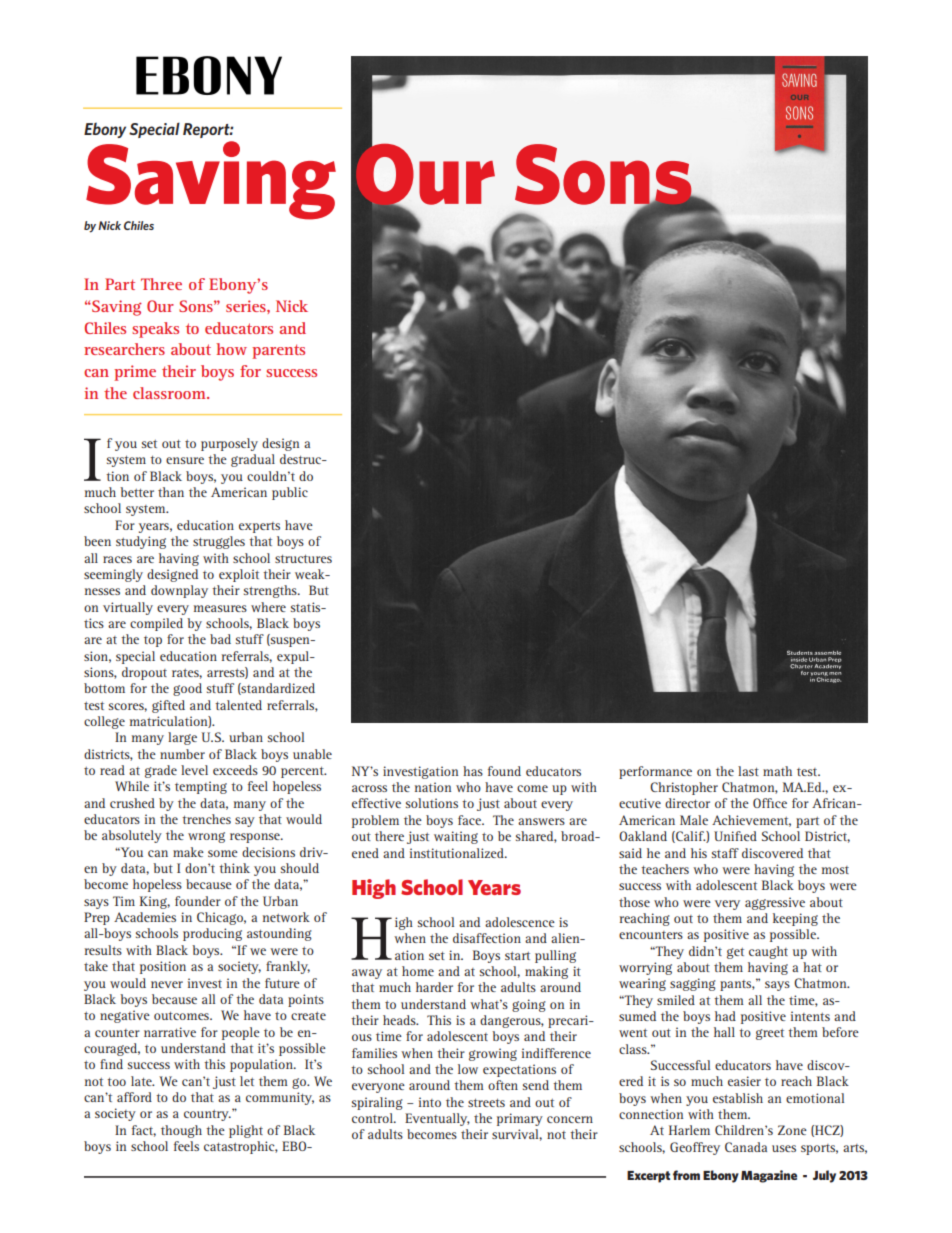 The height and width of the screenshot is (1233, 952). I want to click on staff, so click(725, 853).
